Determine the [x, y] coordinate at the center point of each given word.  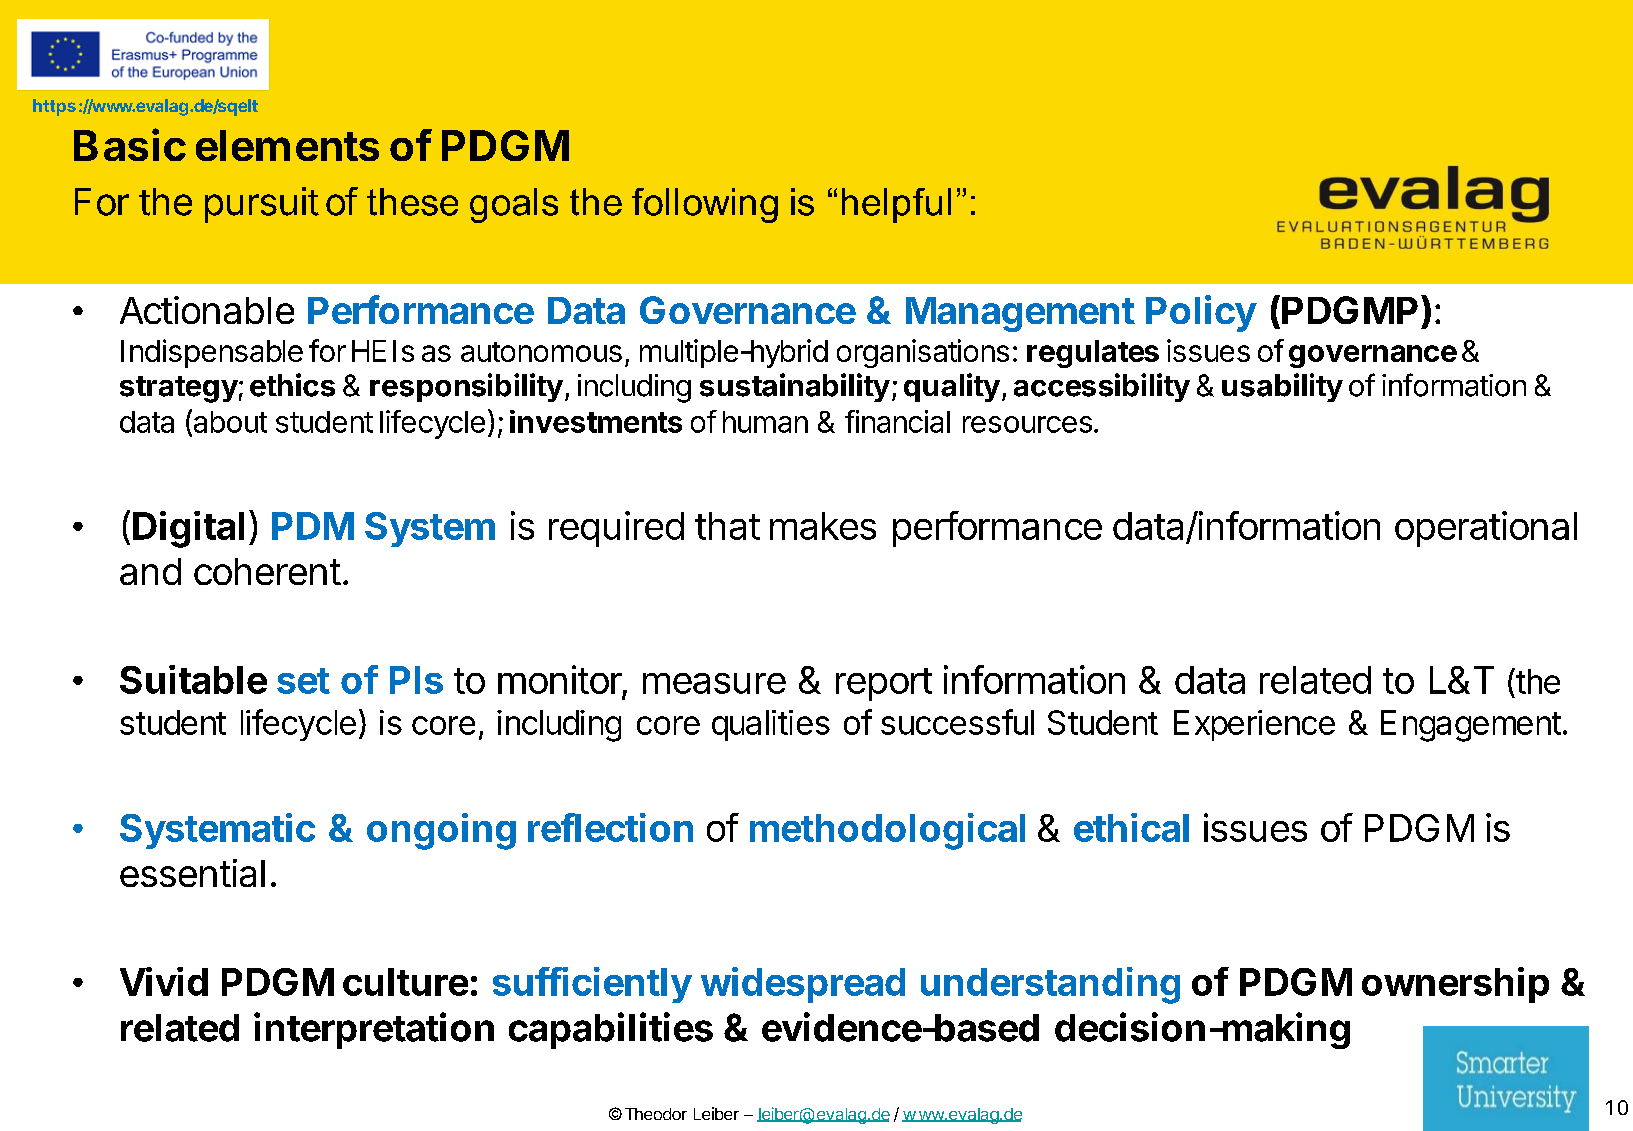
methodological [887, 831]
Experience [1254, 725]
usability [1282, 387]
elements [287, 145]
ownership [1455, 985]
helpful [896, 205]
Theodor [656, 1114]
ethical [1131, 827]
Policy [1201, 313]
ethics [292, 385]
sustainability [795, 387]
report [884, 684]
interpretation [374, 1030]
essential [192, 873]
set [303, 681]
